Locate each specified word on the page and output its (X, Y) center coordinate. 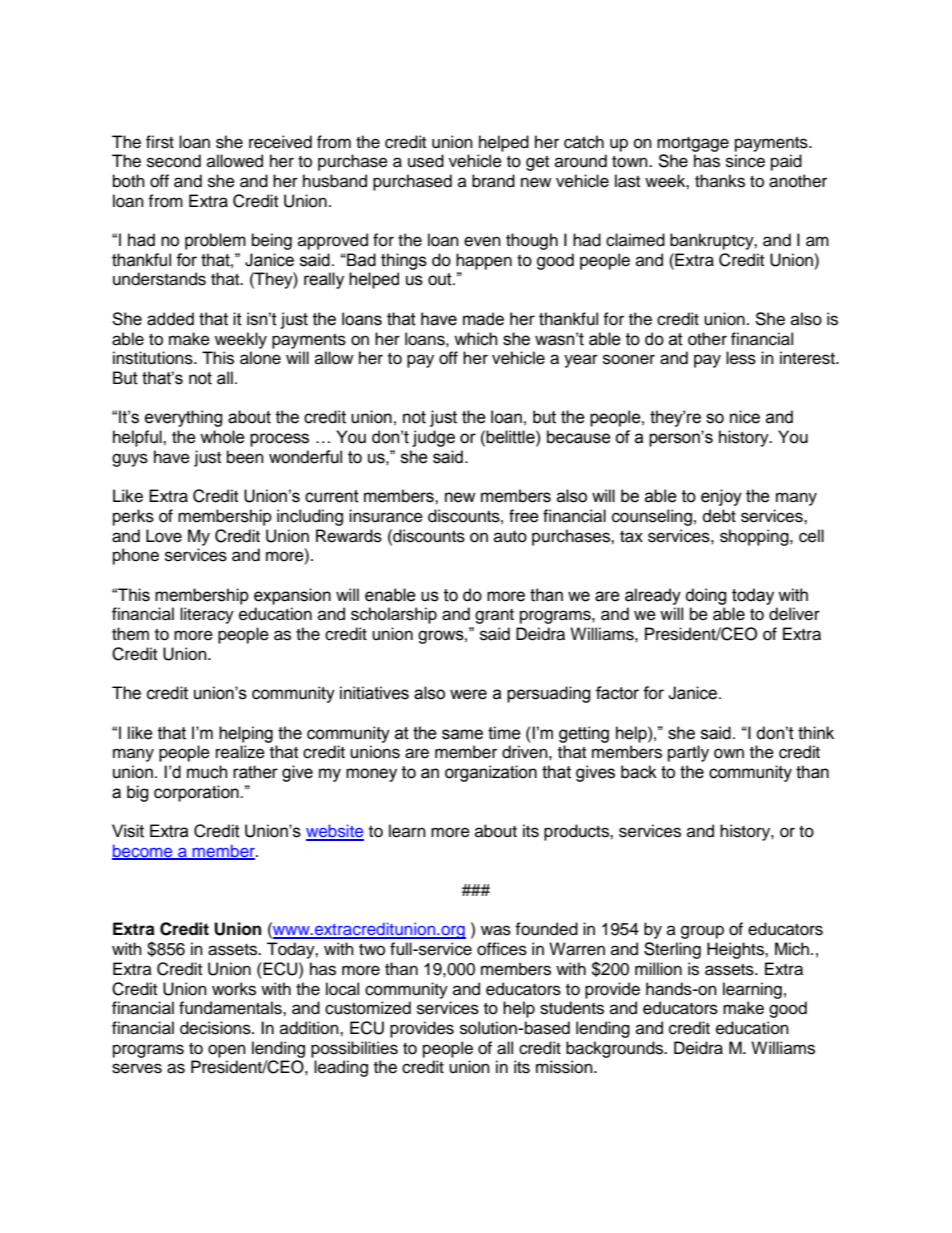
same (462, 734)
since (745, 161)
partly (688, 753)
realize (240, 752)
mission (565, 1067)
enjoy (721, 497)
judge (433, 438)
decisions (216, 1028)
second (174, 161)
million (658, 969)
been (245, 457)
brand (493, 181)
